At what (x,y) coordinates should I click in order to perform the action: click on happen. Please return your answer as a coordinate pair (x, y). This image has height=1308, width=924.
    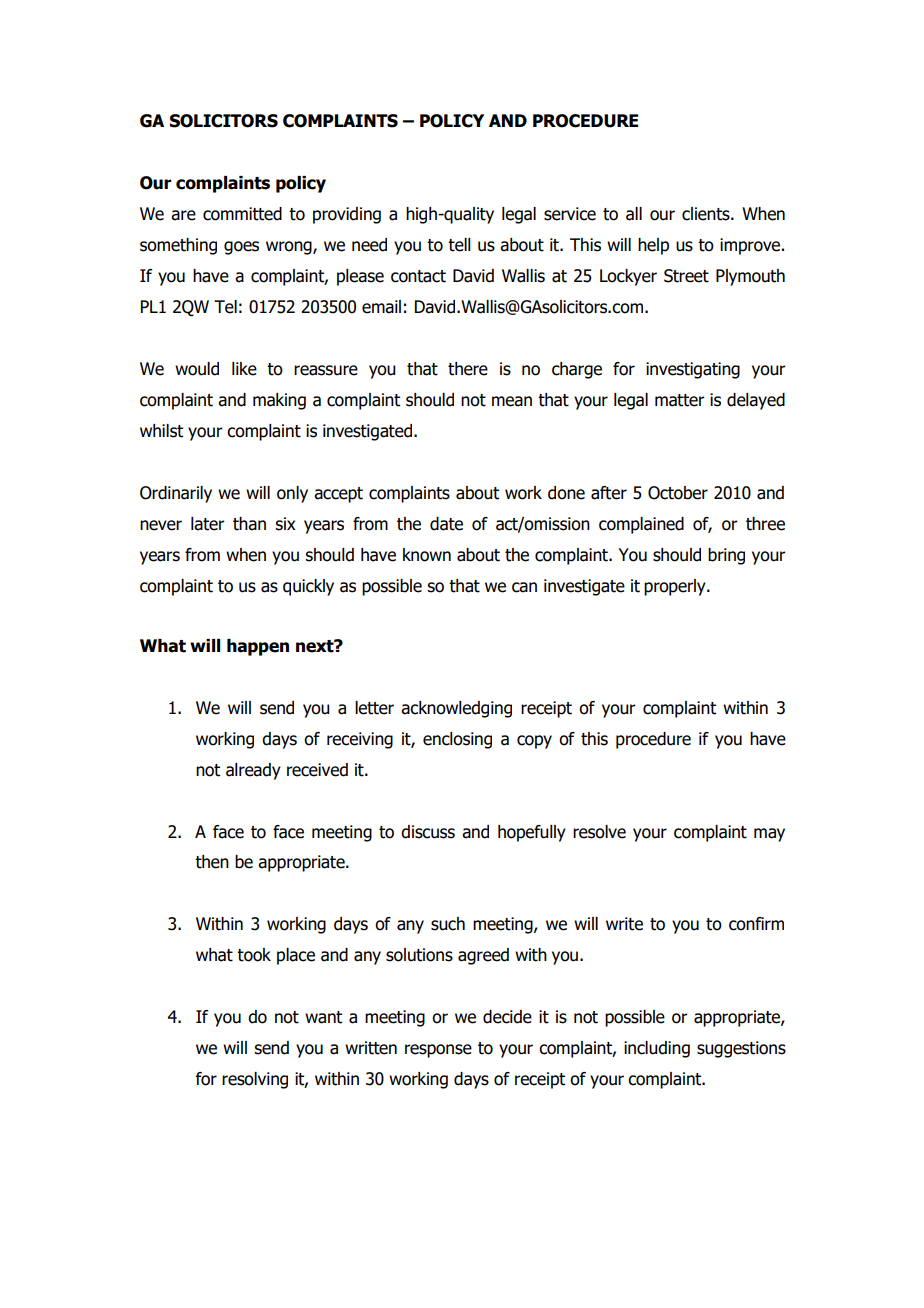
    Looking at the image, I should click on (258, 647).
